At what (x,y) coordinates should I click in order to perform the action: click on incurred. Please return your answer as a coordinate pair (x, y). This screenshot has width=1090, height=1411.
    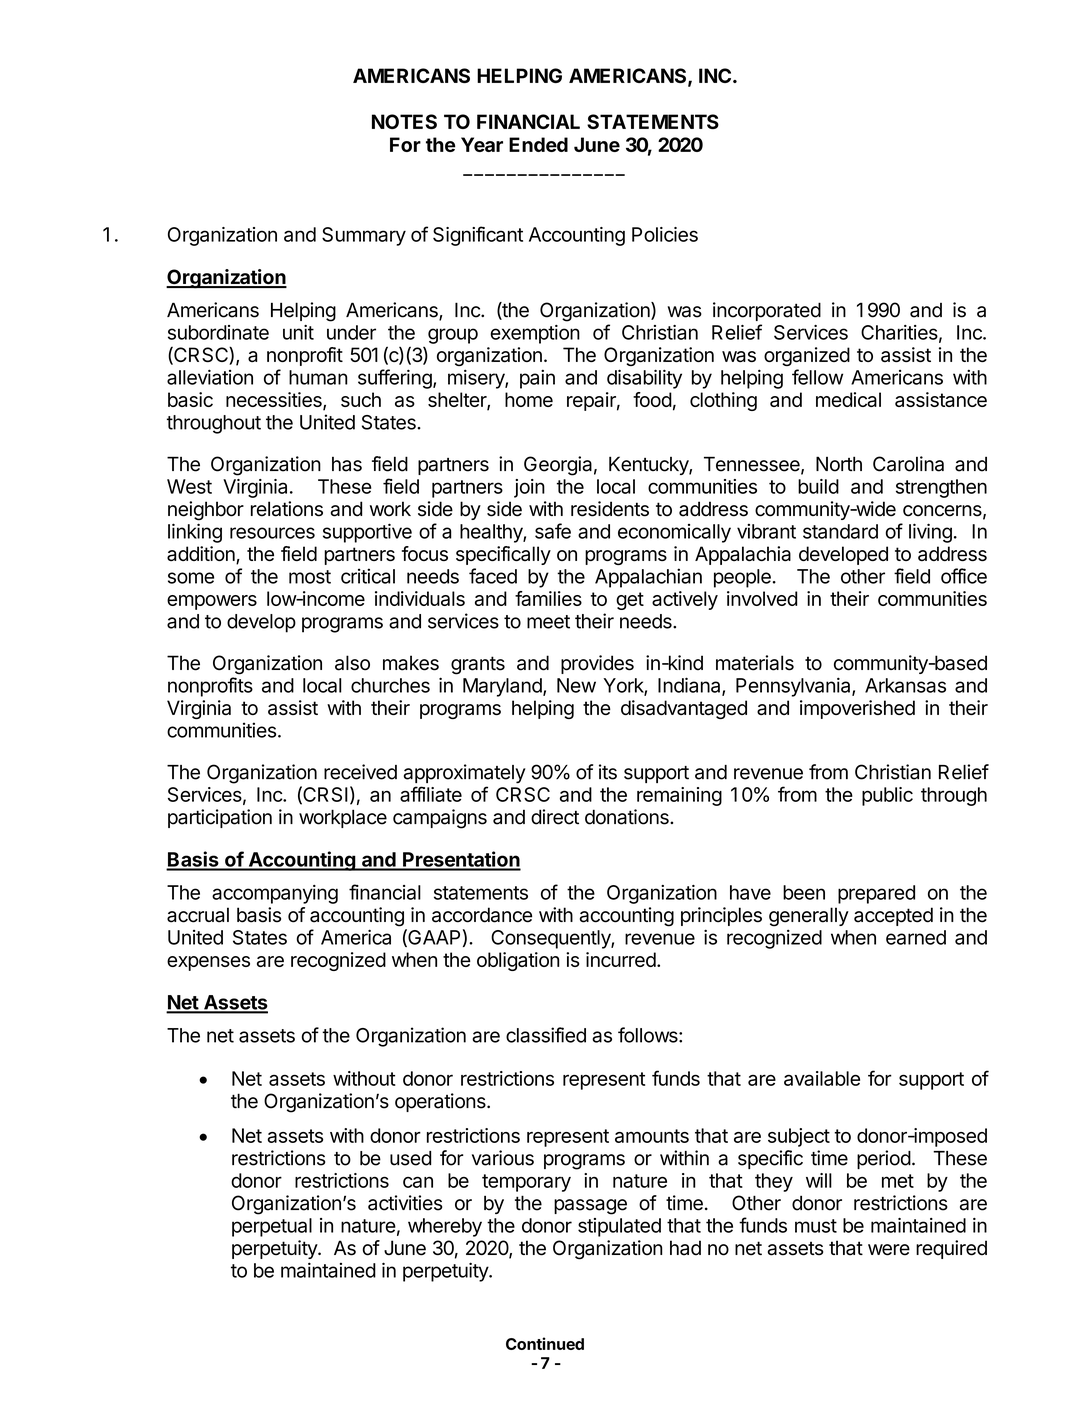
    Looking at the image, I should click on (621, 959).
